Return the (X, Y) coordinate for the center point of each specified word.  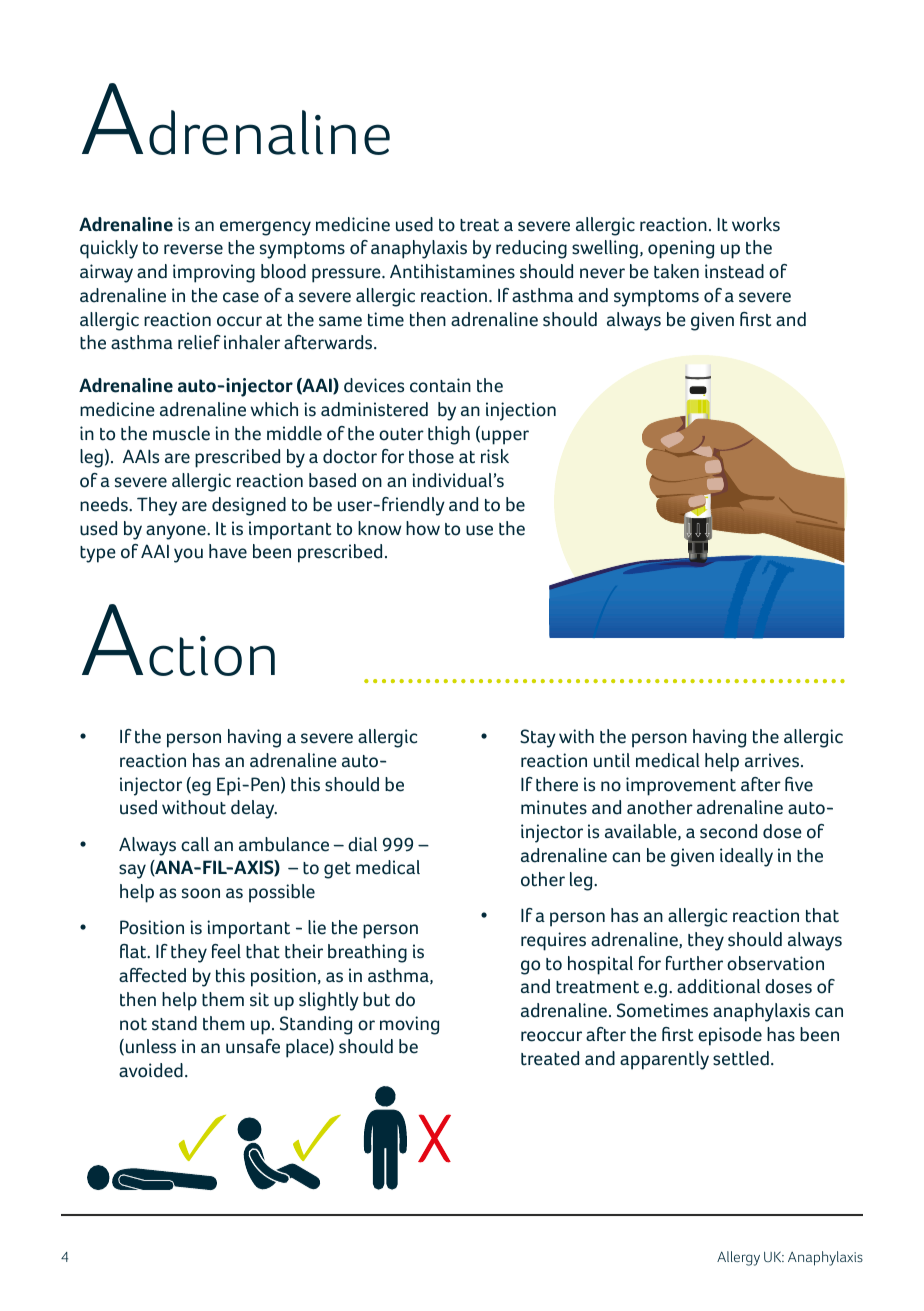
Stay (538, 738)
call (195, 844)
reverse (193, 249)
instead (734, 271)
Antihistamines (452, 271)
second (728, 831)
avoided (151, 1070)
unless (149, 1047)
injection (521, 411)
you (188, 555)
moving (409, 1025)
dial (362, 844)
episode (730, 1036)
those (431, 456)
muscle (181, 433)
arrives (772, 760)
